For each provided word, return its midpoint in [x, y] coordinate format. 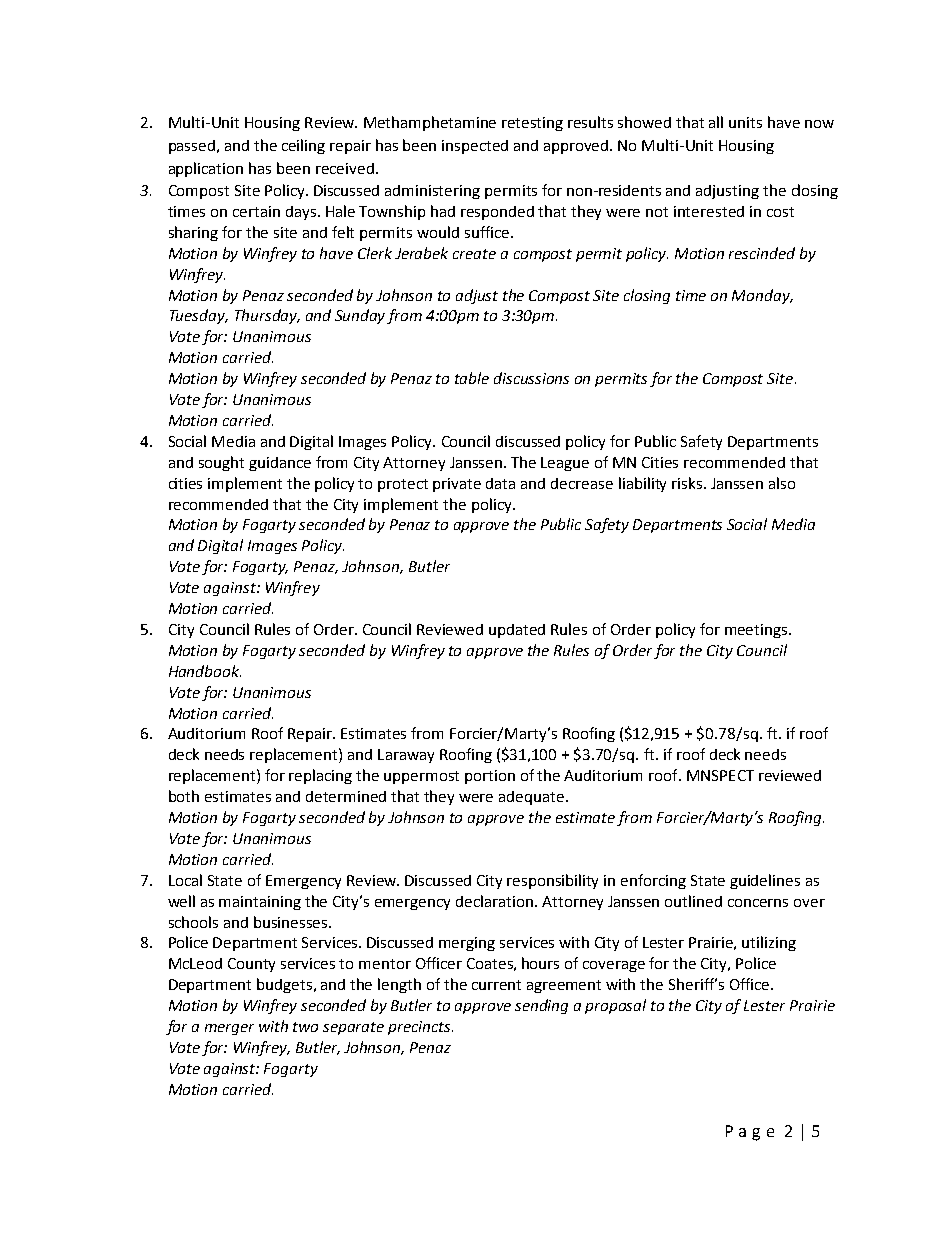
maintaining [260, 903]
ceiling [303, 146]
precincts [420, 1028]
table [472, 378]
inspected [475, 147]
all [716, 122]
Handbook [205, 671]
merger [229, 1029]
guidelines [765, 881]
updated [517, 631]
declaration [494, 901]
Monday [762, 296]
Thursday [267, 316]
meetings [757, 631]
